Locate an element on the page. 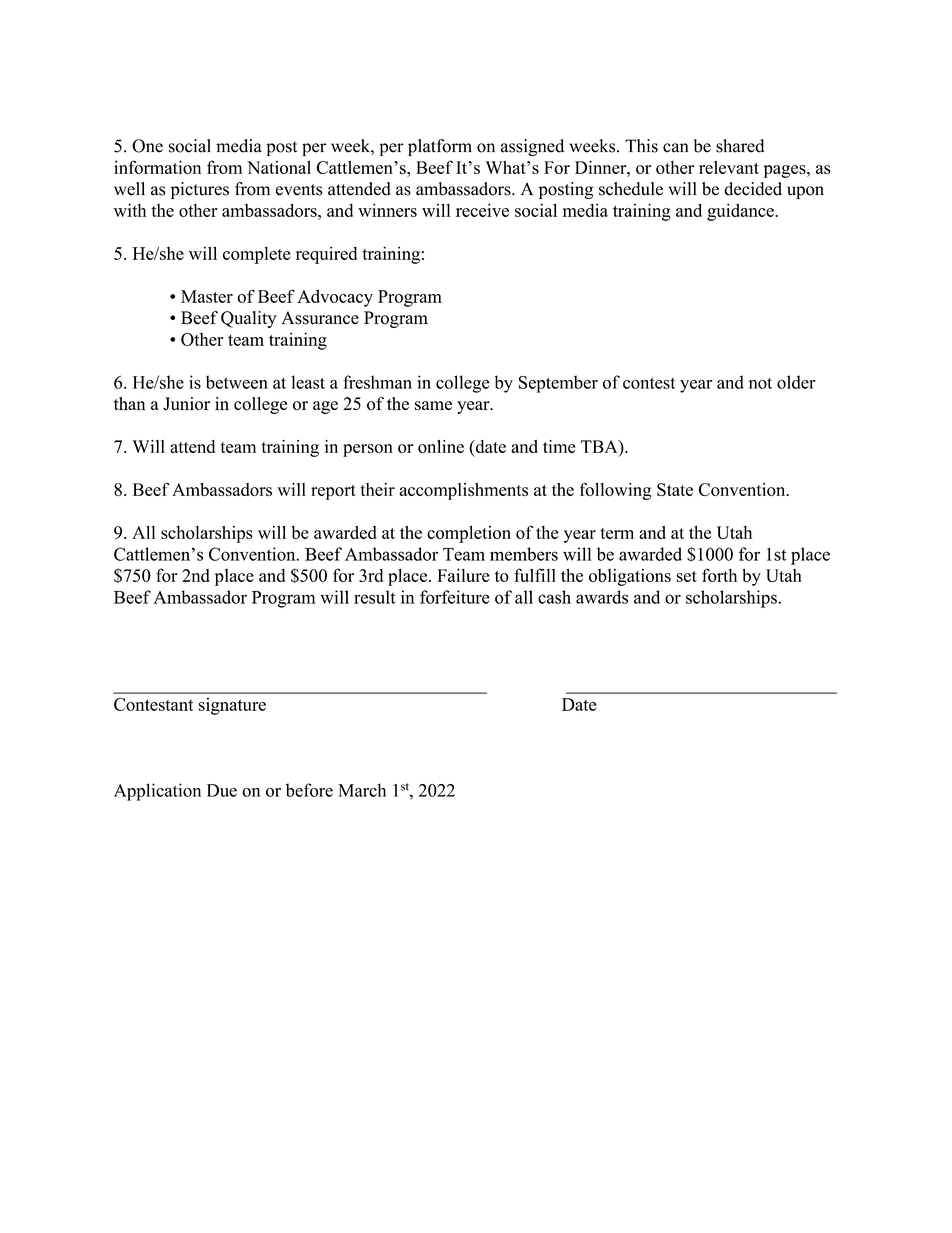  platform is located at coordinates (440, 147).
